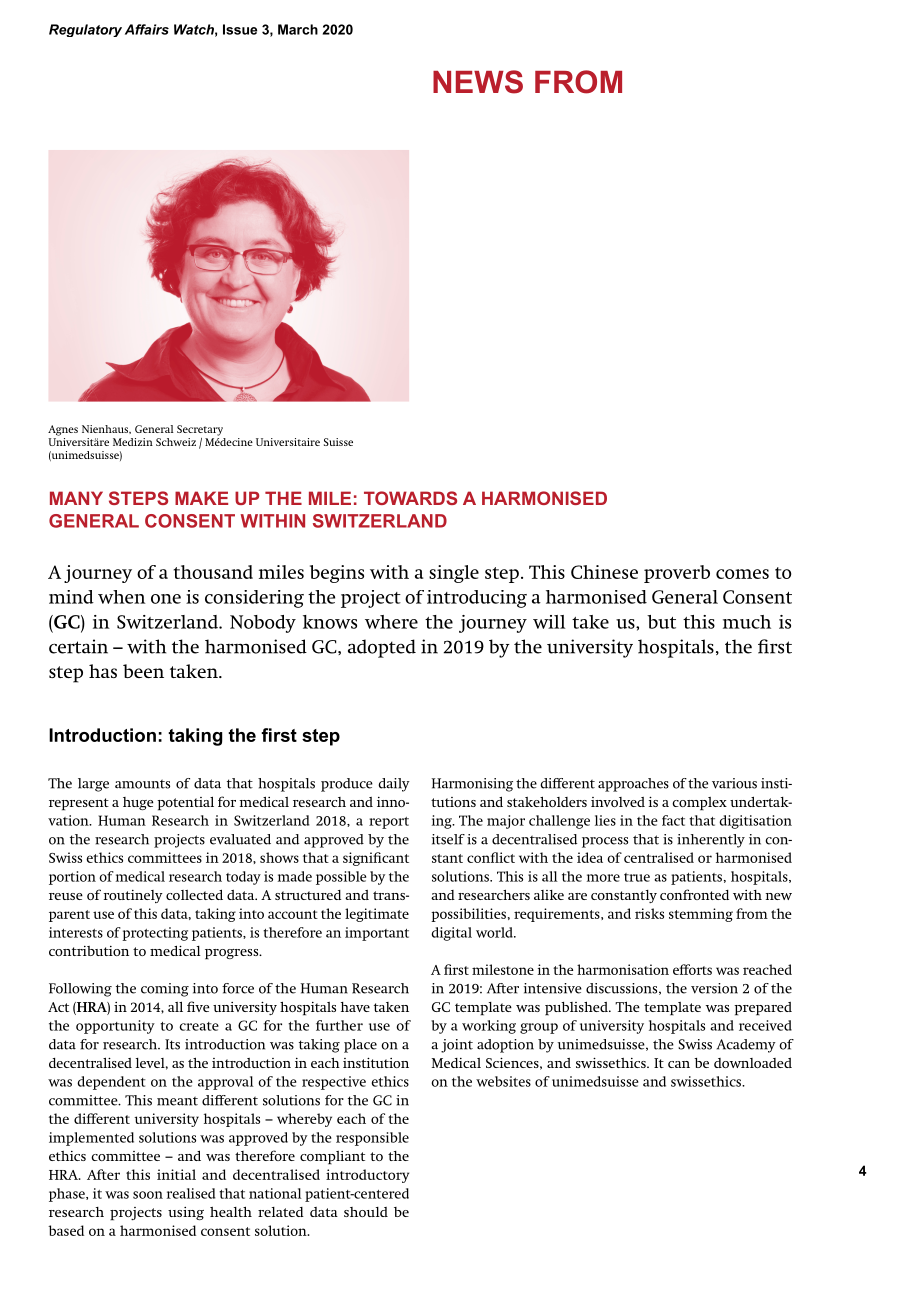 This screenshot has width=924, height=1308. What do you see at coordinates (753, 1063) in the screenshot?
I see `downloaded` at bounding box center [753, 1063].
